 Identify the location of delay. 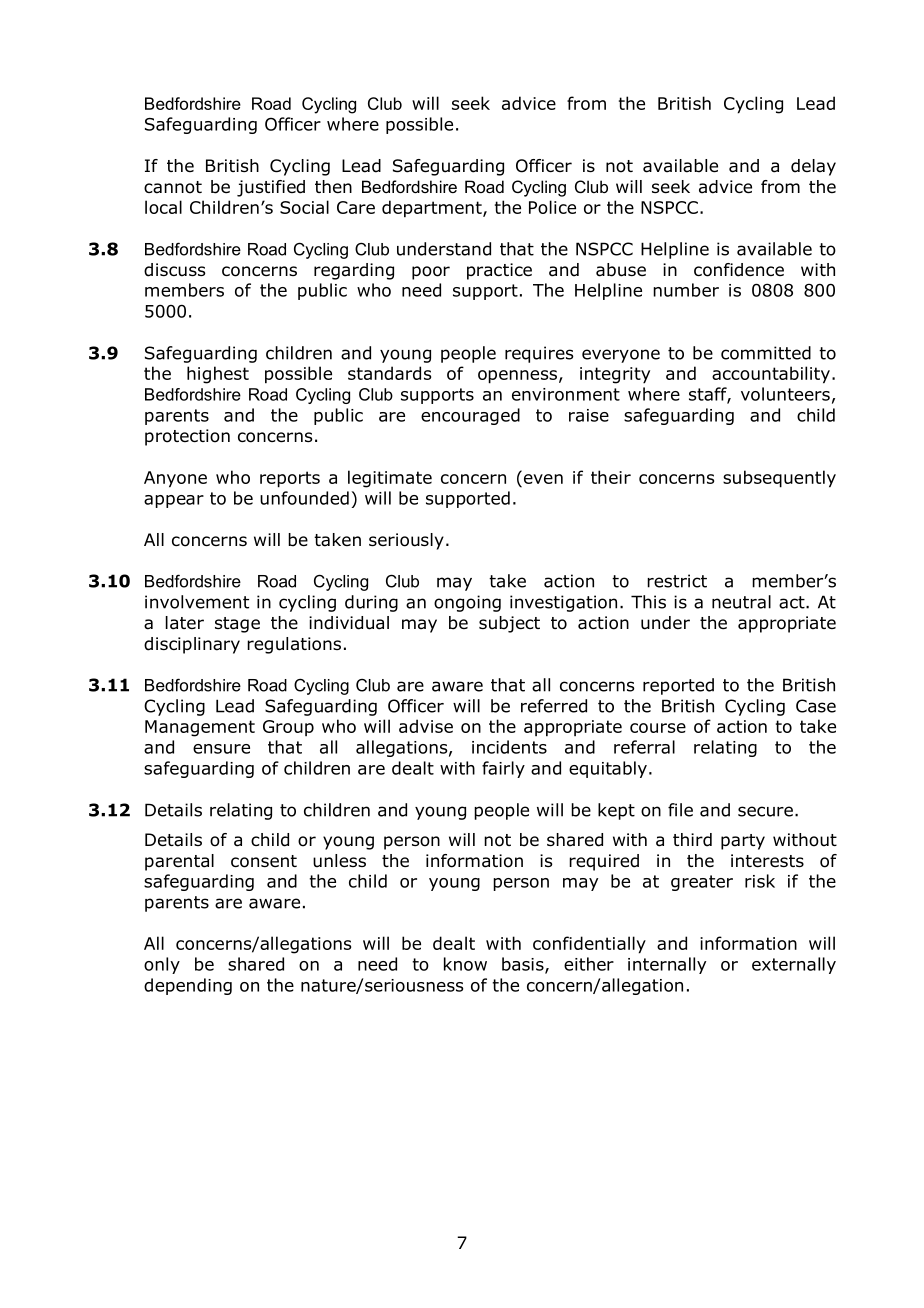
(813, 167).
